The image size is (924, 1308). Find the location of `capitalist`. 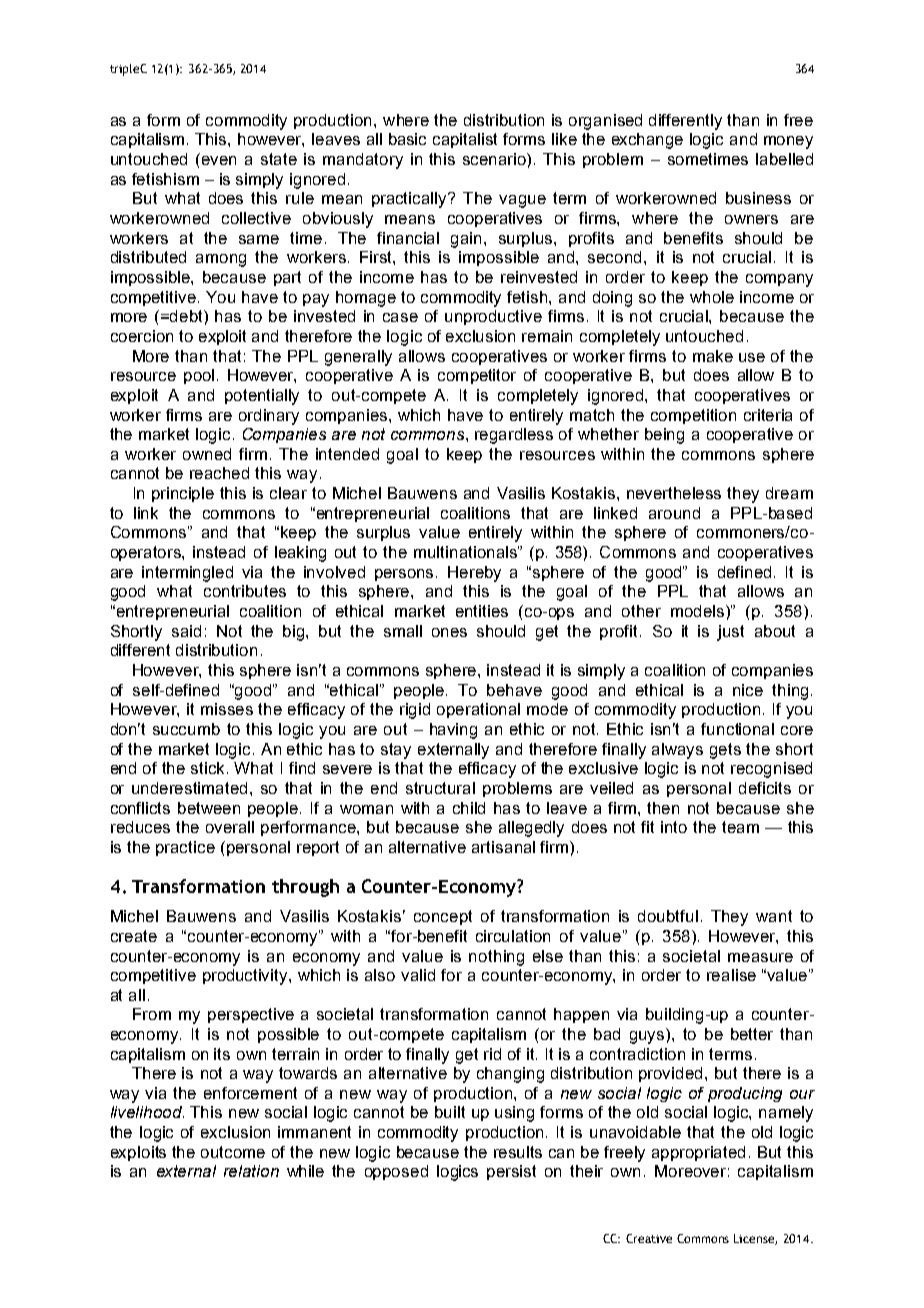

capitalist is located at coordinates (465, 140).
